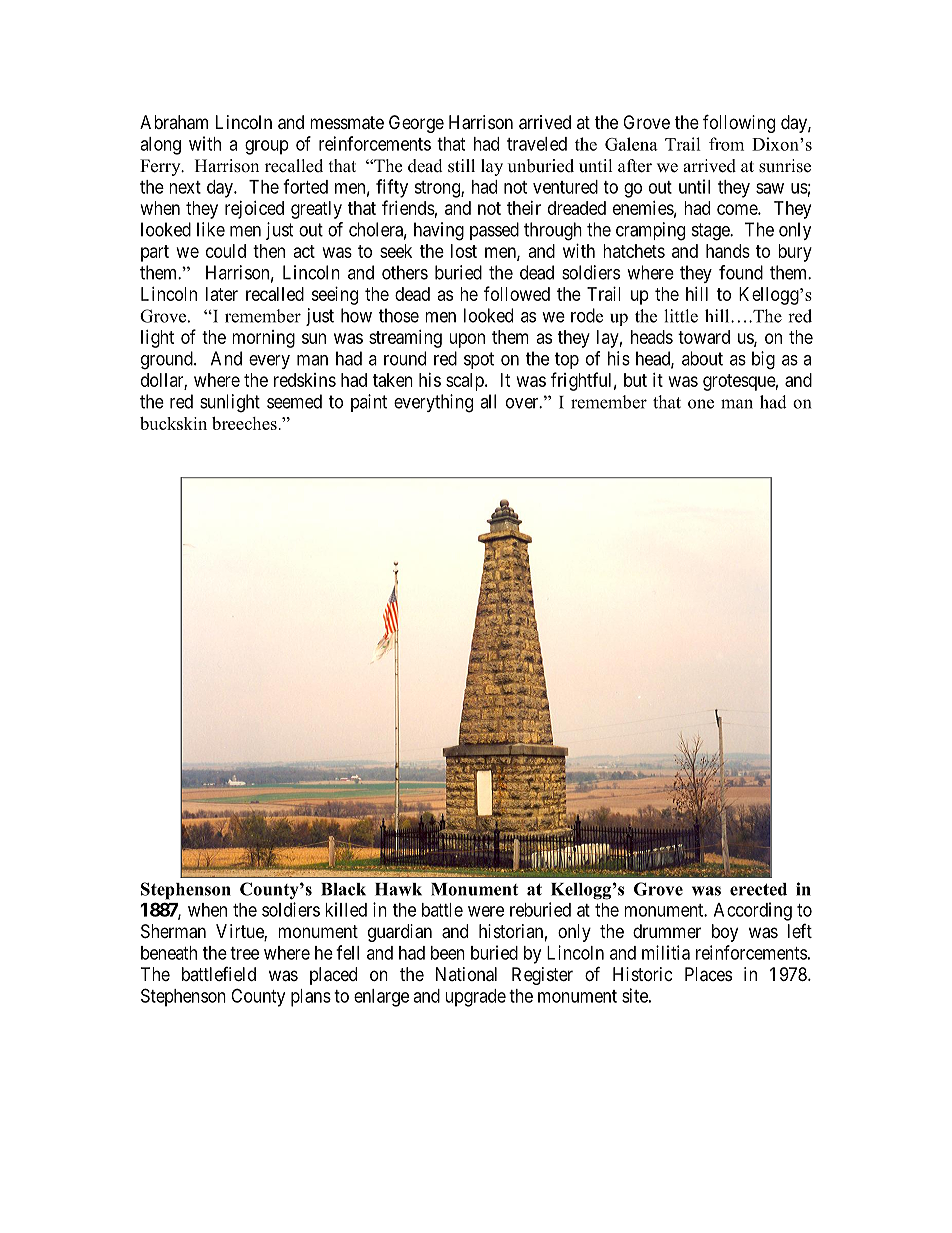  What do you see at coordinates (398, 889) in the screenshot?
I see `Hawk` at bounding box center [398, 889].
